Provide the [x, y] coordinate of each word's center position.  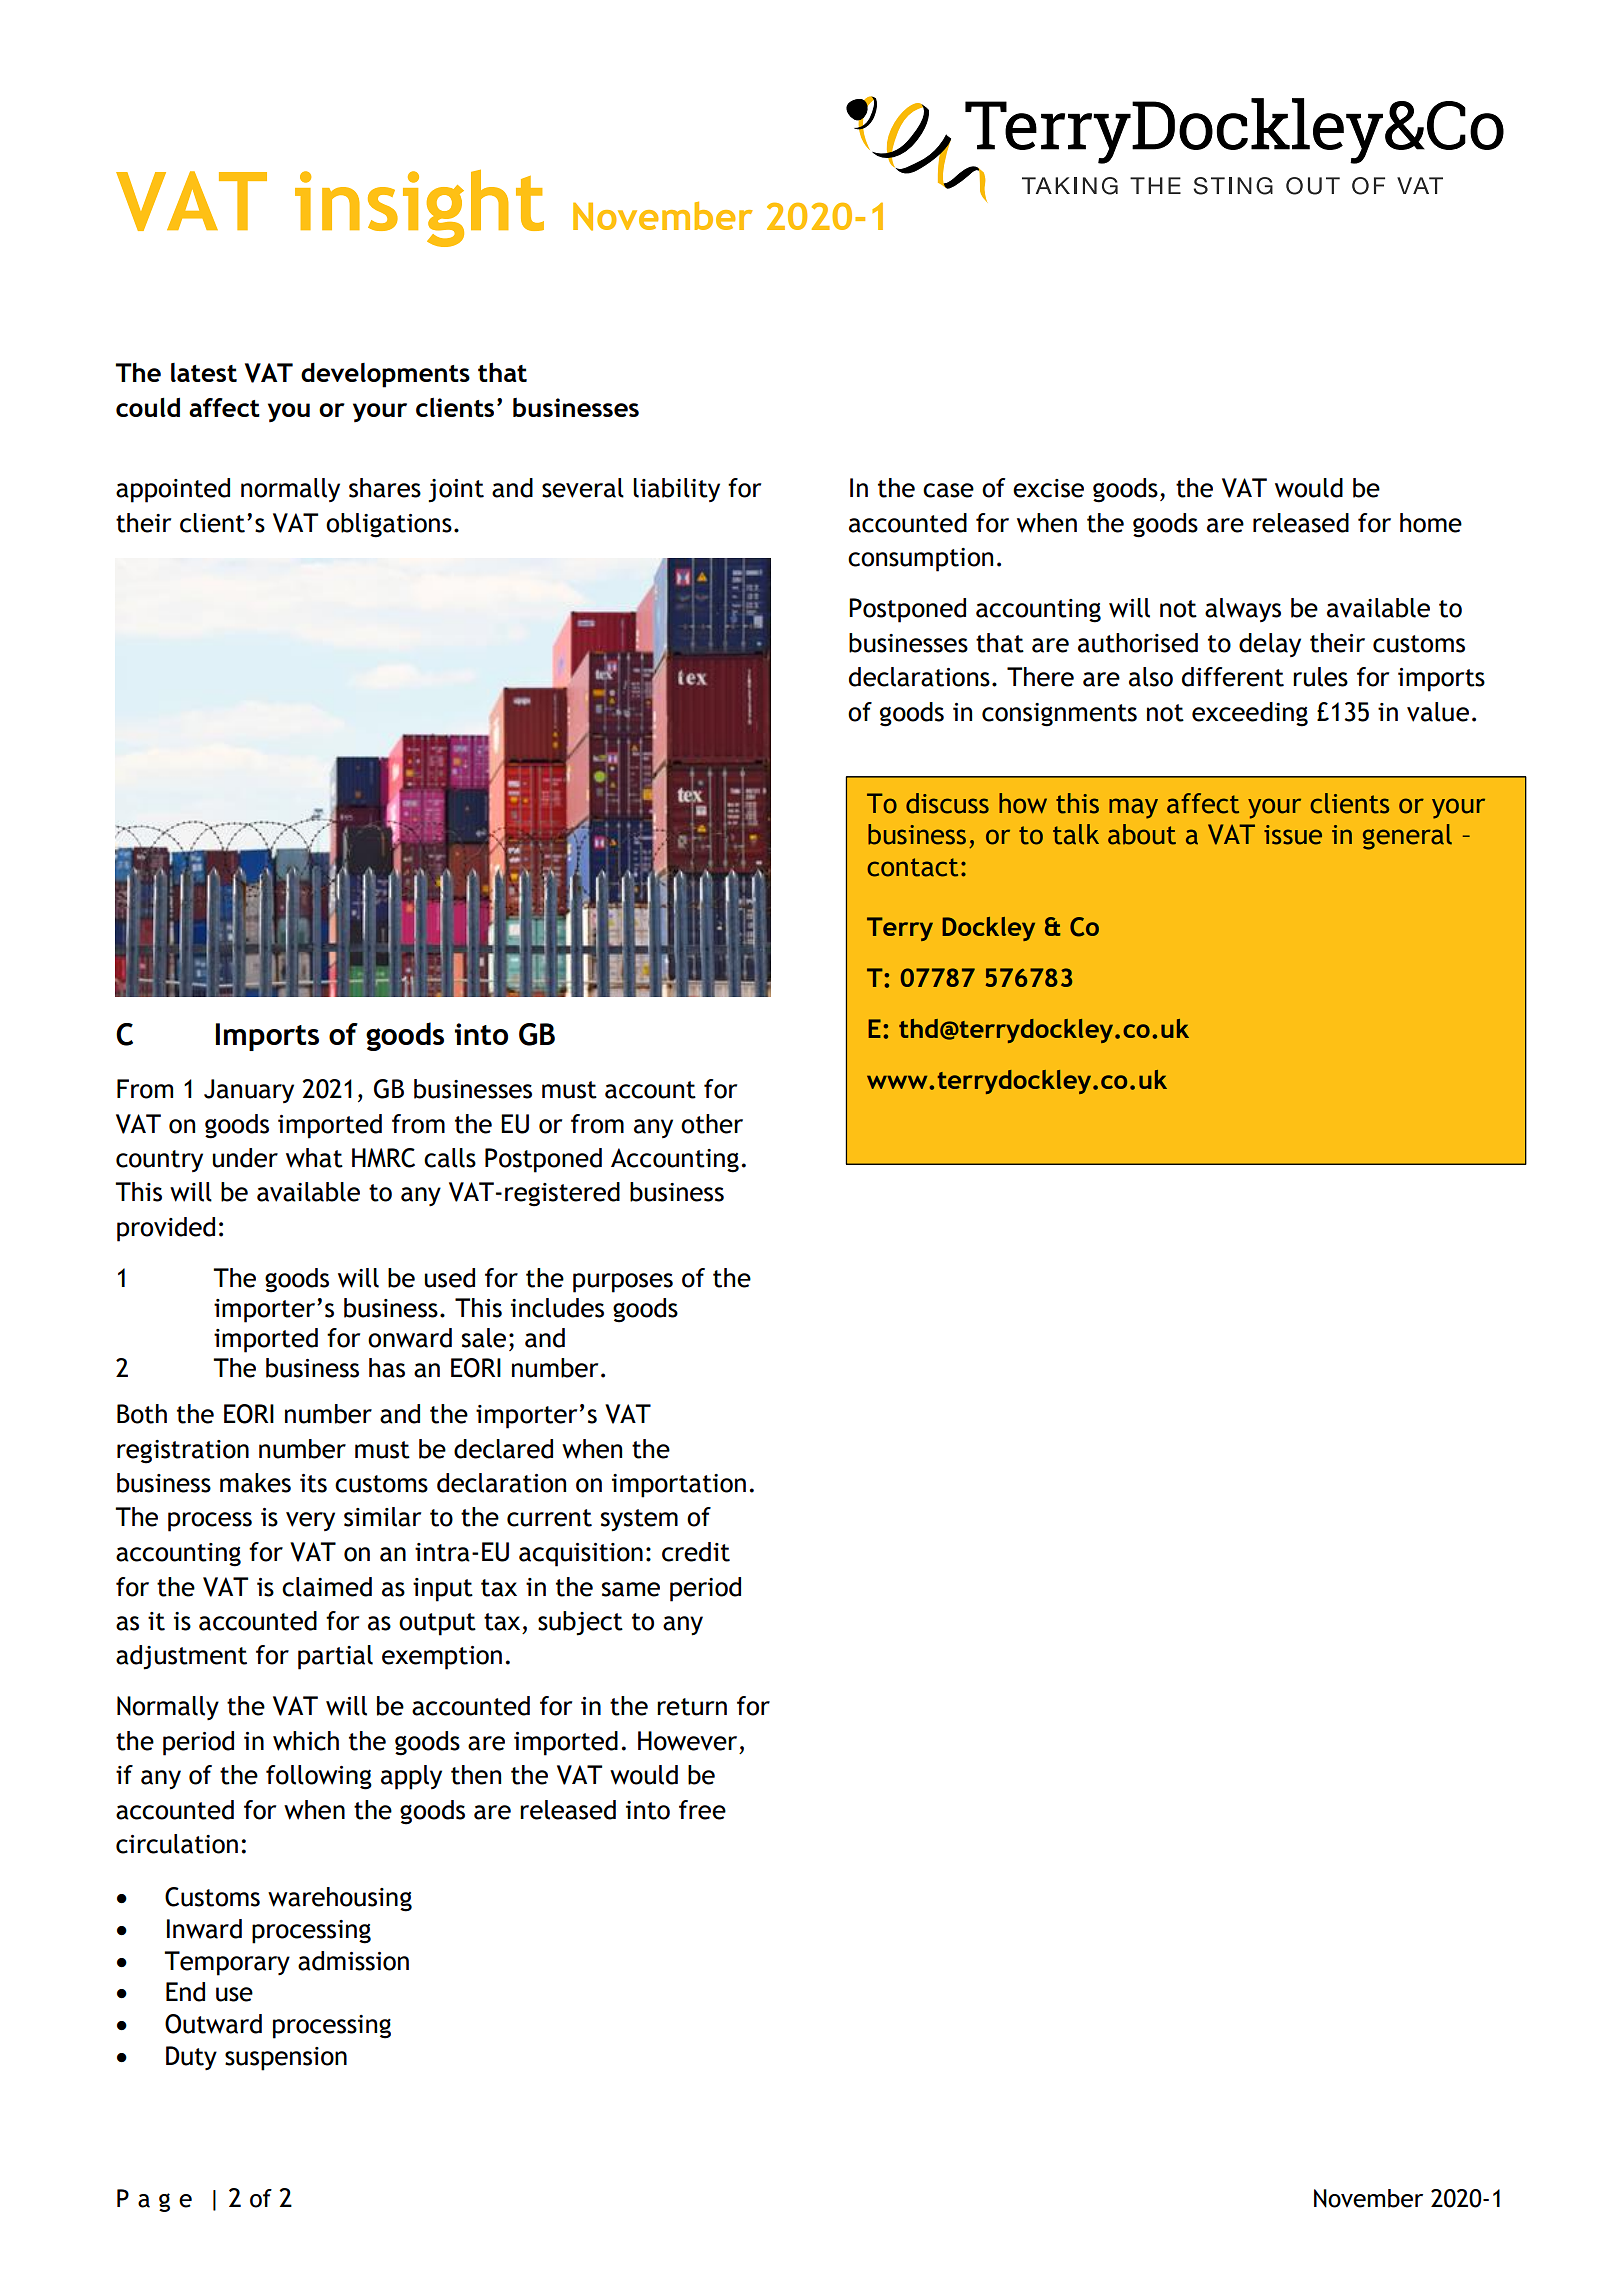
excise [1048, 488]
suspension [286, 2059]
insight [419, 208]
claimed [327, 1587]
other [712, 1124]
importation [679, 1486]
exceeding [1250, 714]
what [314, 1158]
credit [696, 1552]
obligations [389, 525]
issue [1293, 835]
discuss [947, 803]
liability [676, 490]
